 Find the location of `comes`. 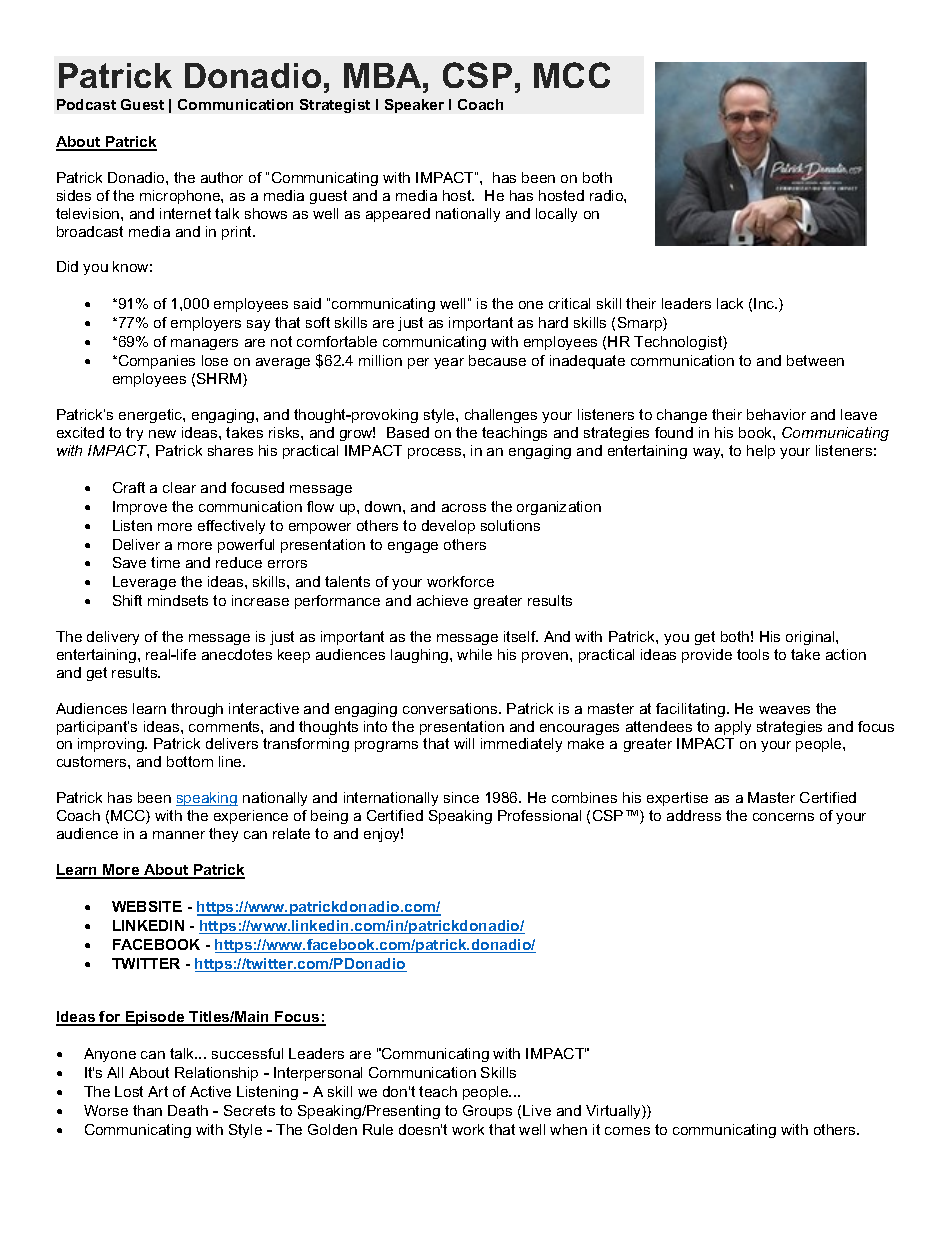

comes is located at coordinates (627, 1131).
